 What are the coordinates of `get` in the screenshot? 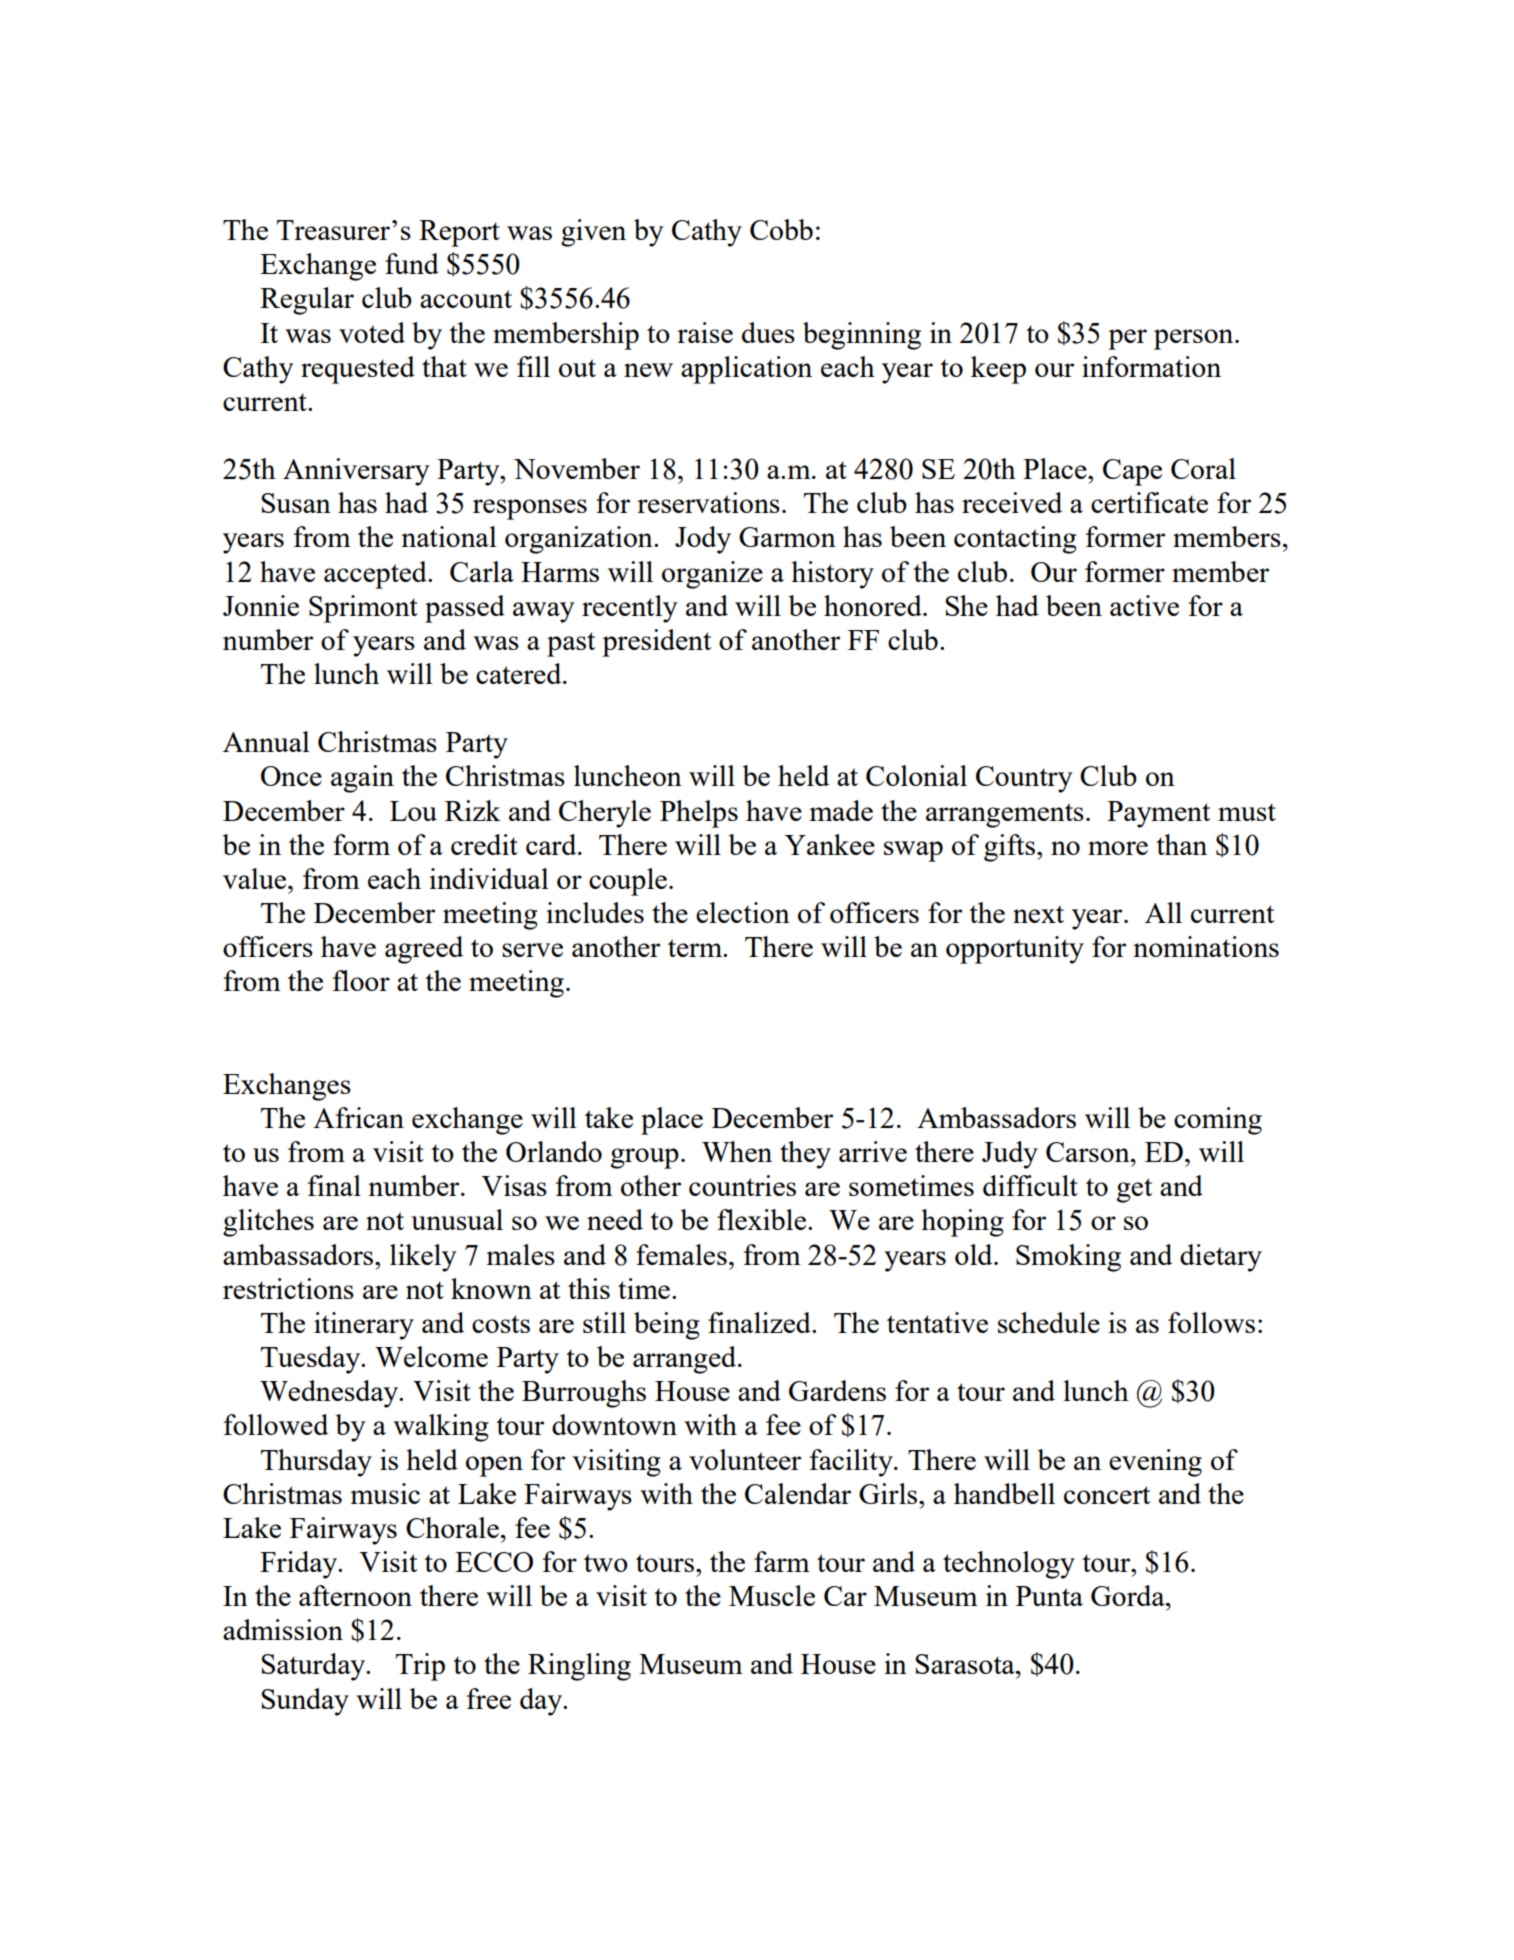 It's located at (1135, 1190).
